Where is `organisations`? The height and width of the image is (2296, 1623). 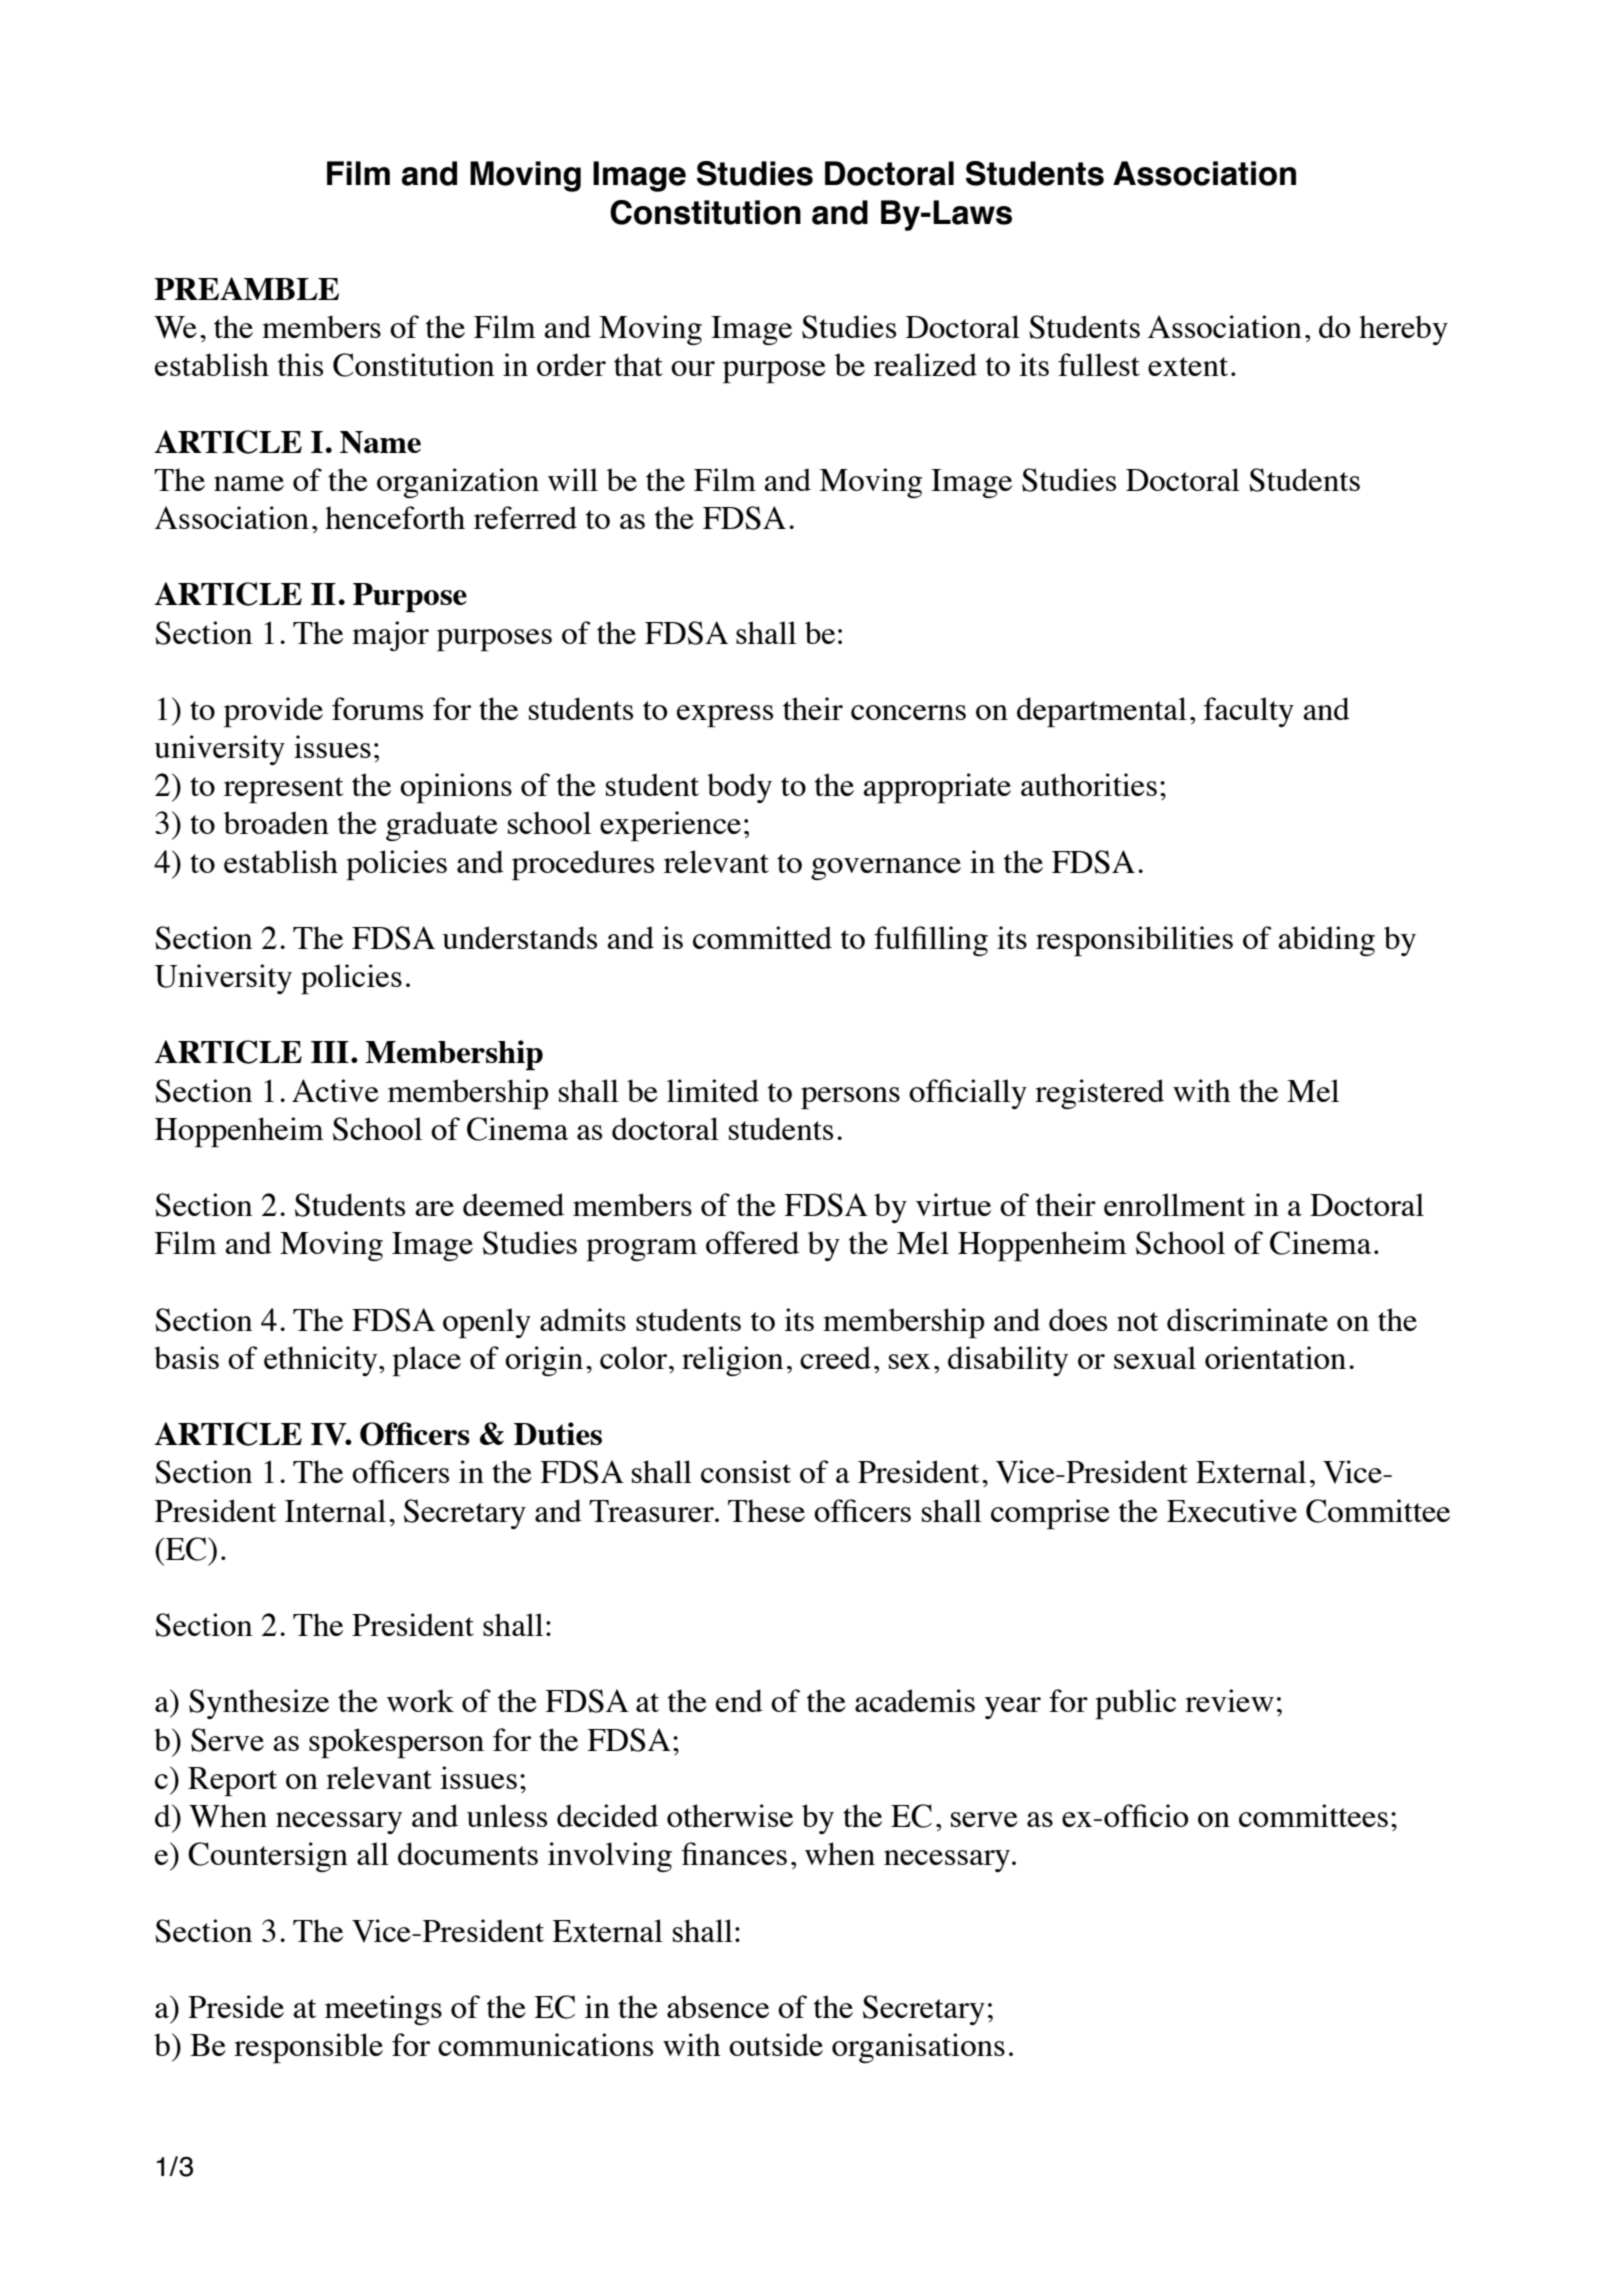
organisations is located at coordinates (918, 2048).
